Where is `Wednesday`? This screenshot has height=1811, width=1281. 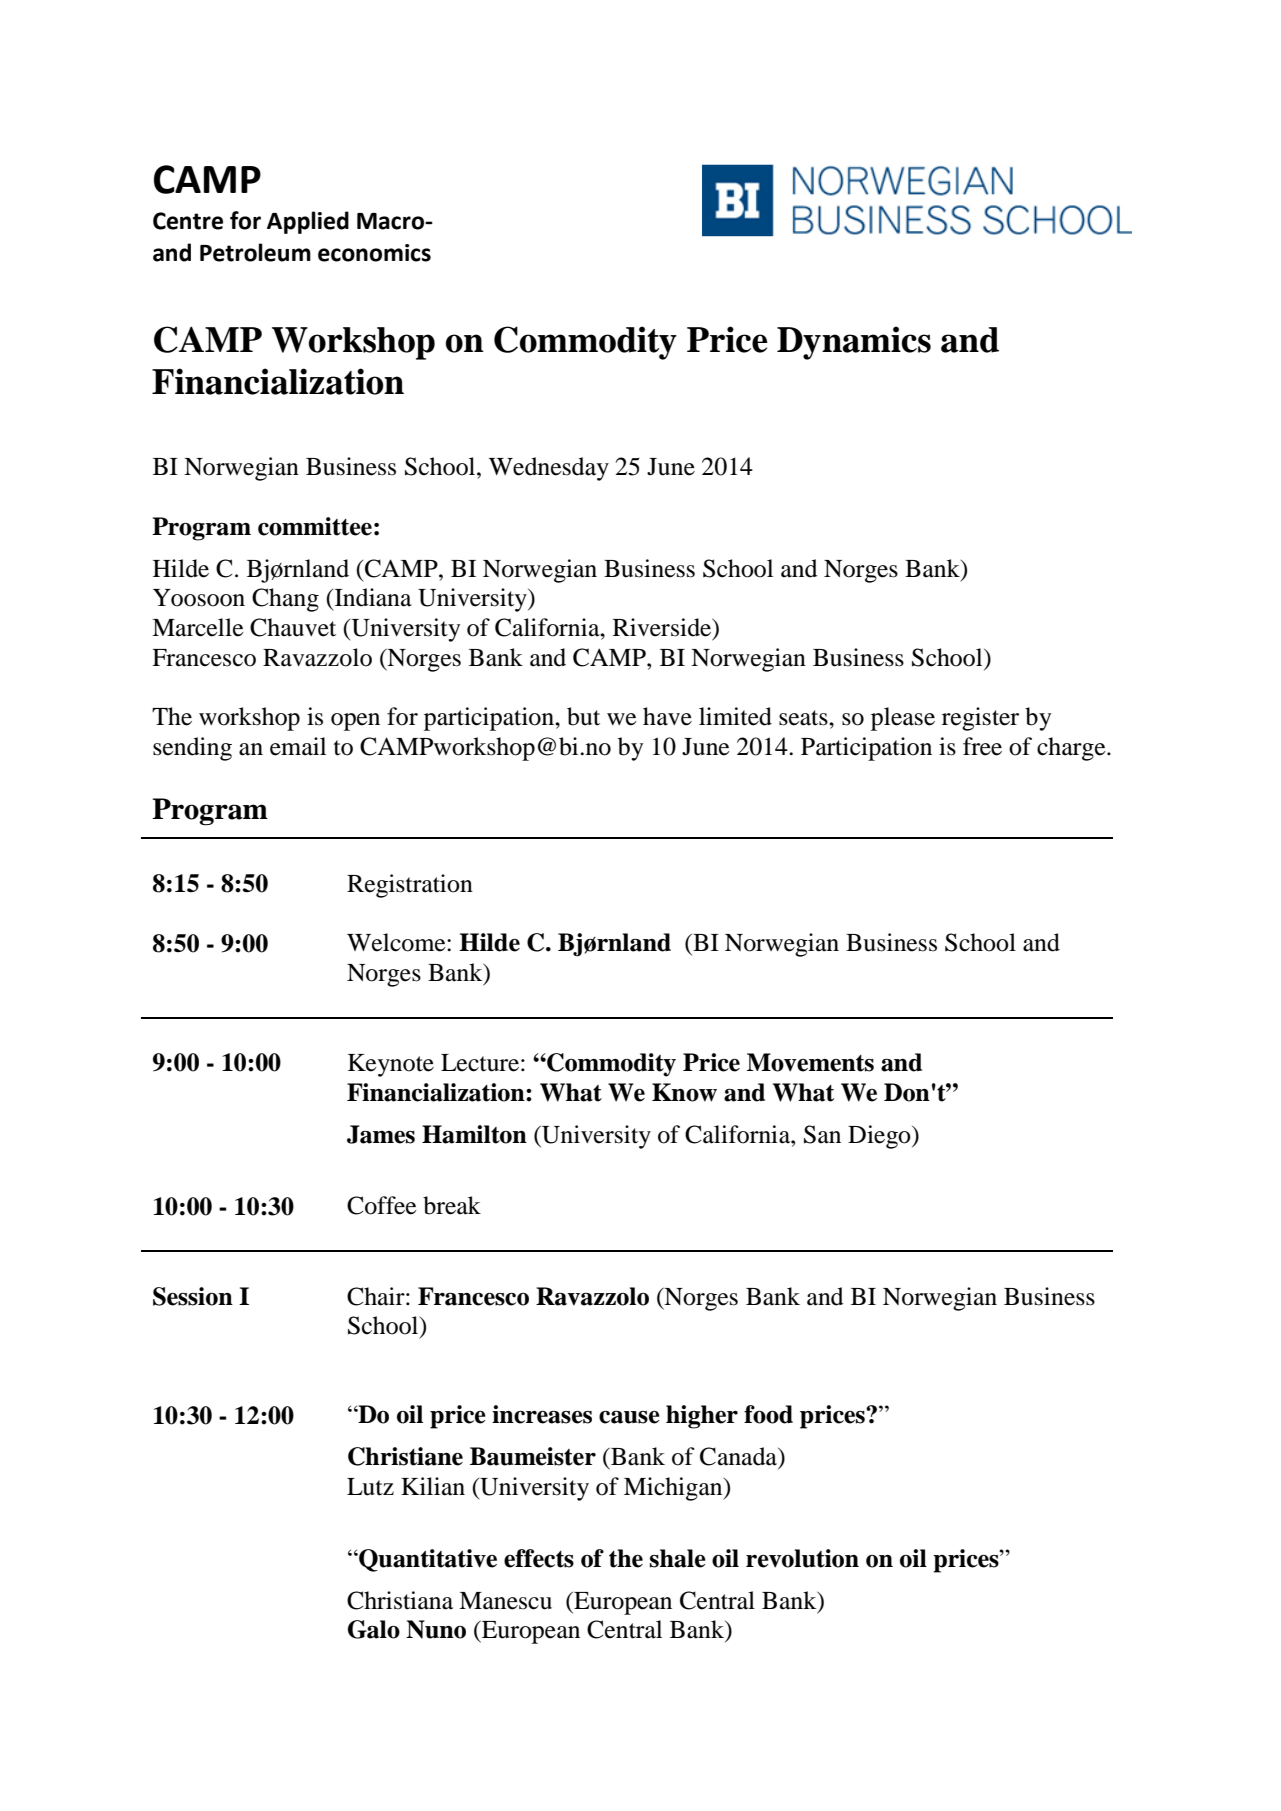 Wednesday is located at coordinates (549, 469).
